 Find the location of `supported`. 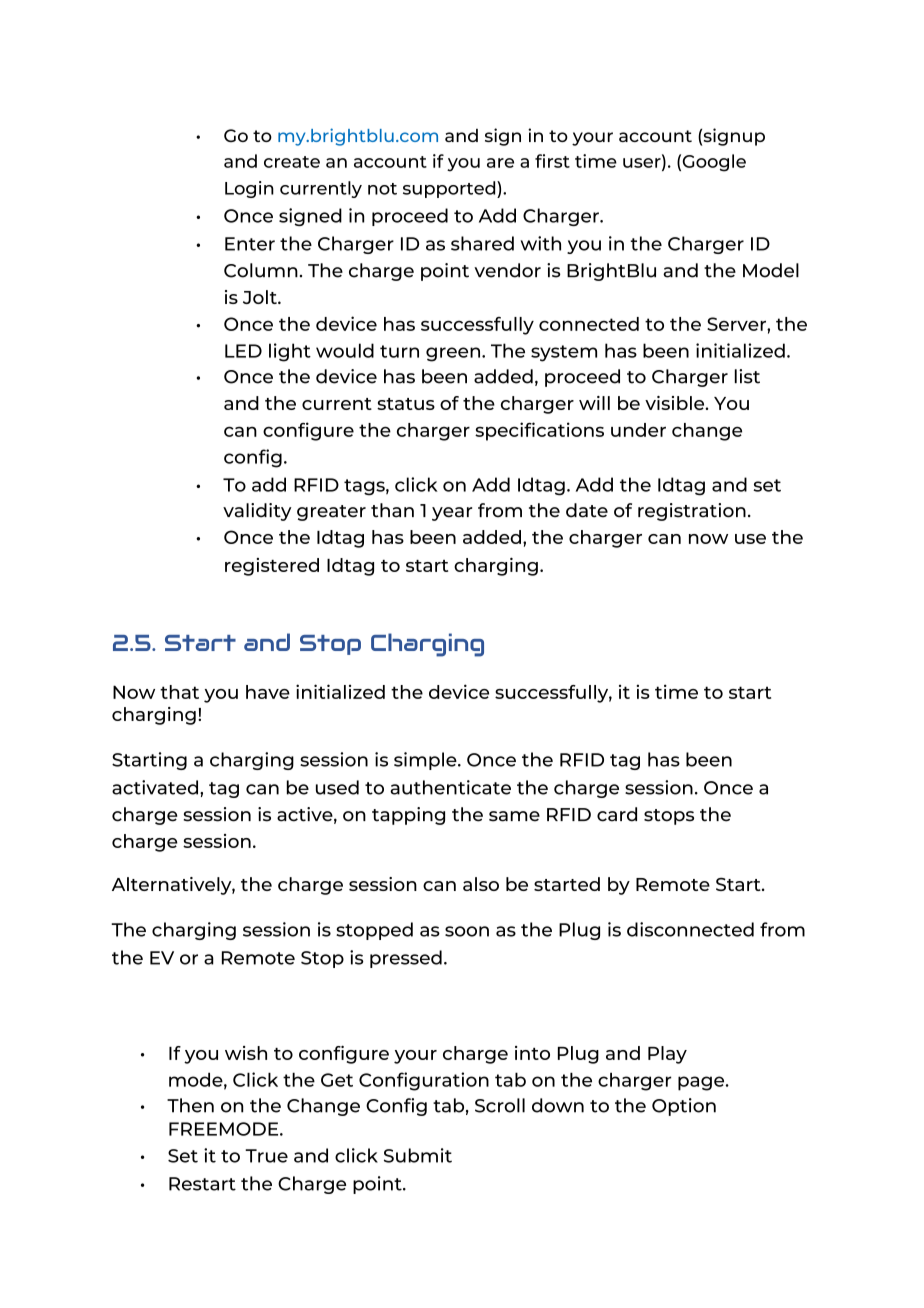

supported is located at coordinates (450, 189).
